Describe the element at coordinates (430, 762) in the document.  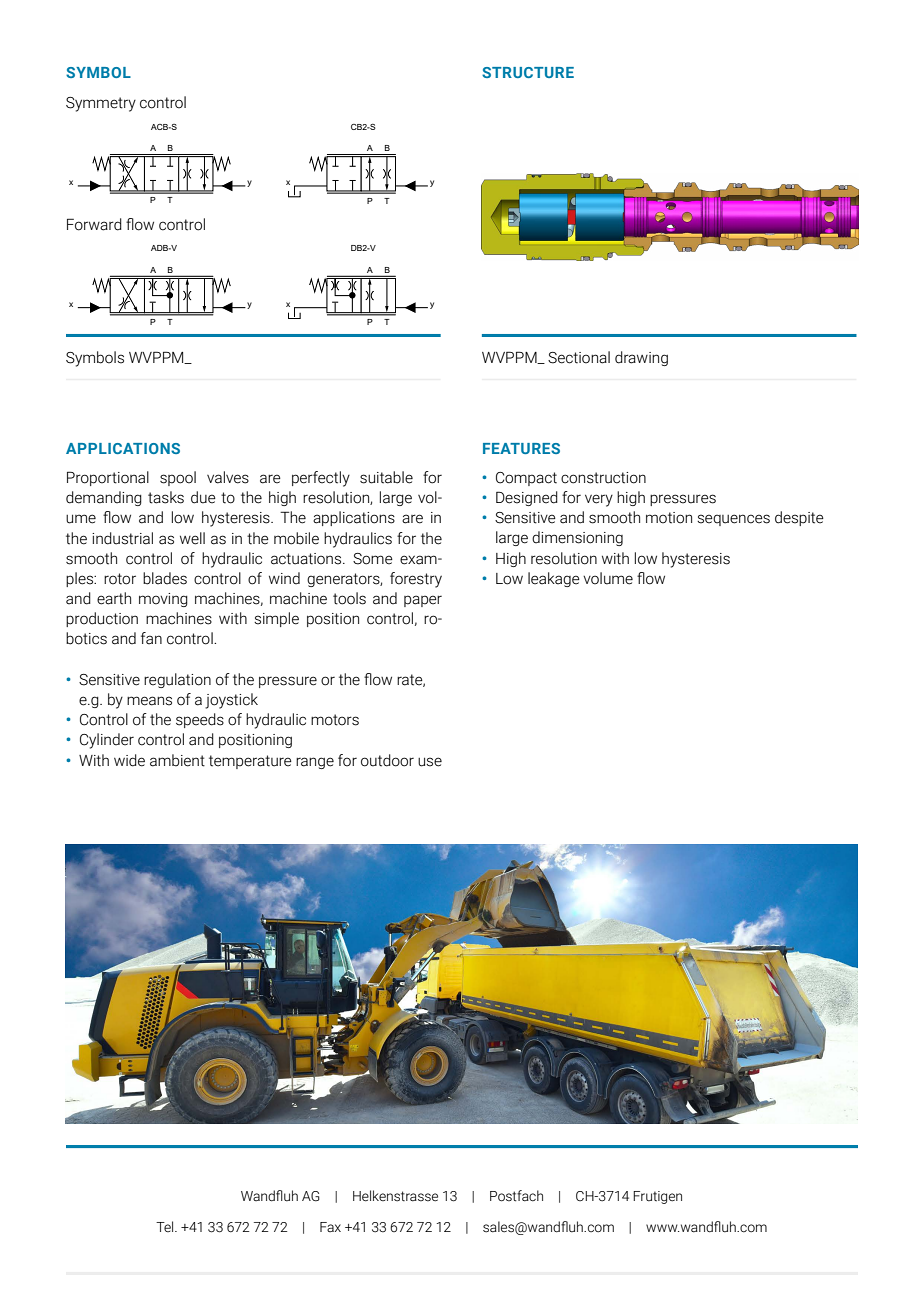
I see `use` at that location.
